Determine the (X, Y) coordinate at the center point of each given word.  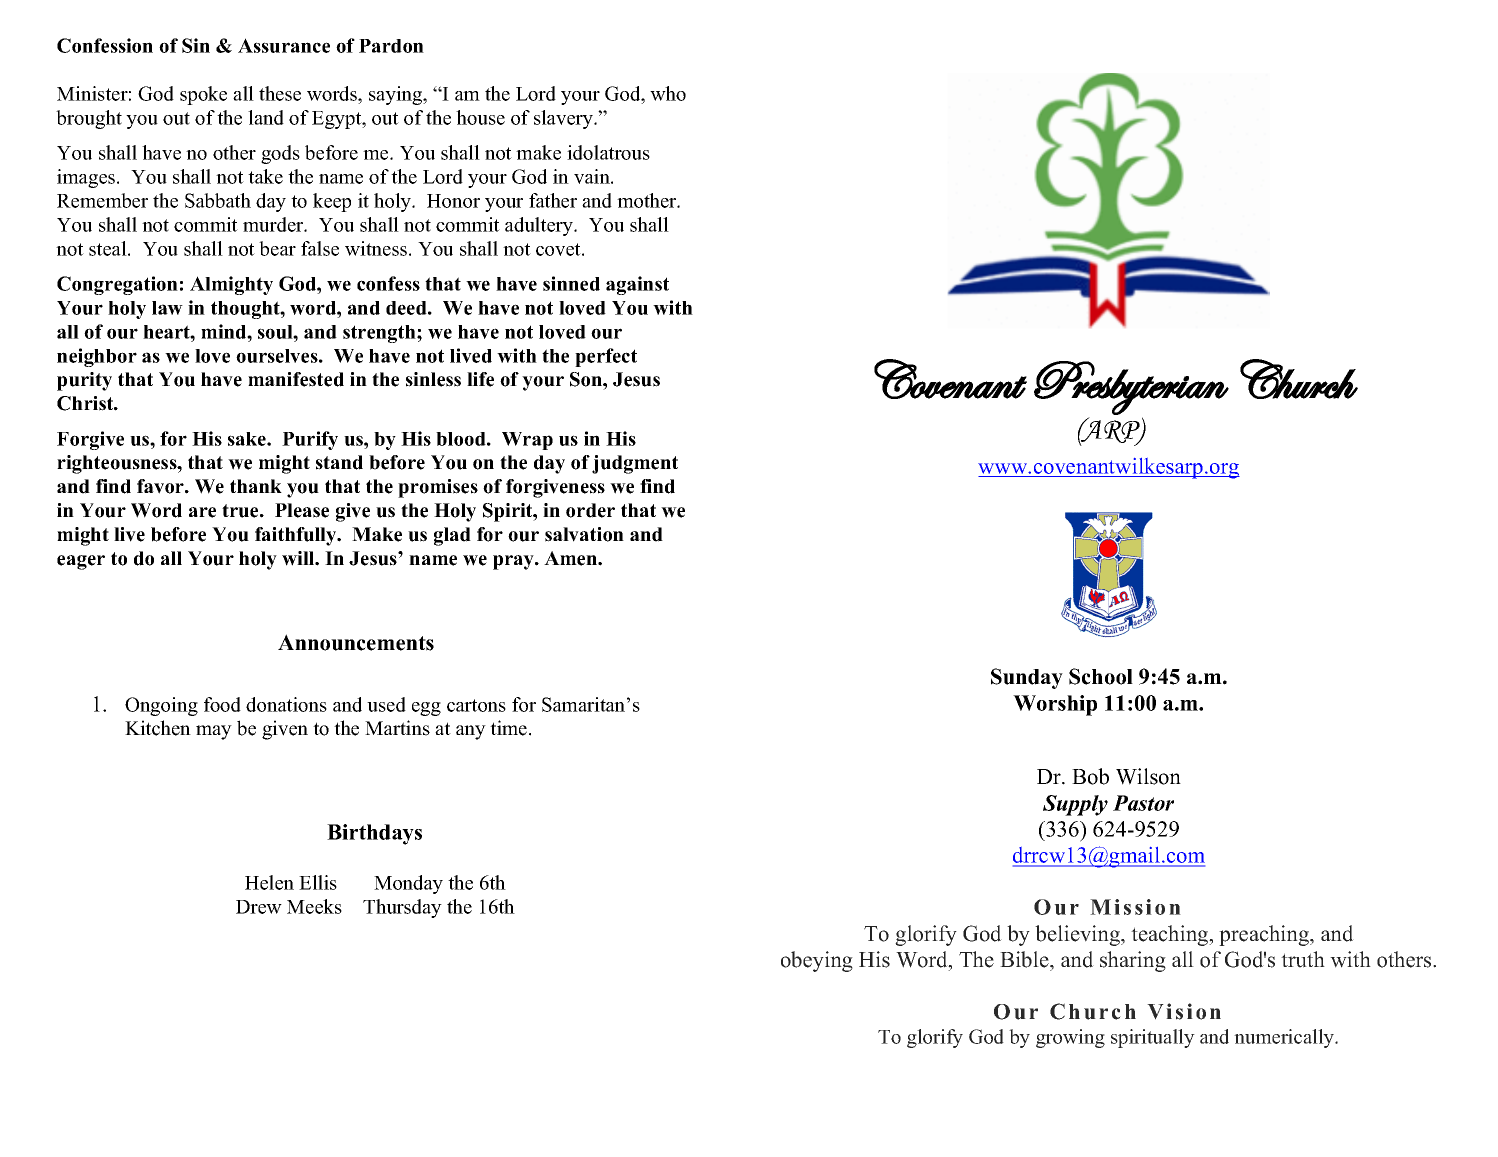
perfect (606, 357)
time (510, 728)
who (668, 93)
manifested (296, 379)
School (1101, 676)
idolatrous (608, 152)
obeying (817, 961)
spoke (203, 95)
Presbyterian (1131, 388)
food (222, 704)
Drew (259, 907)
